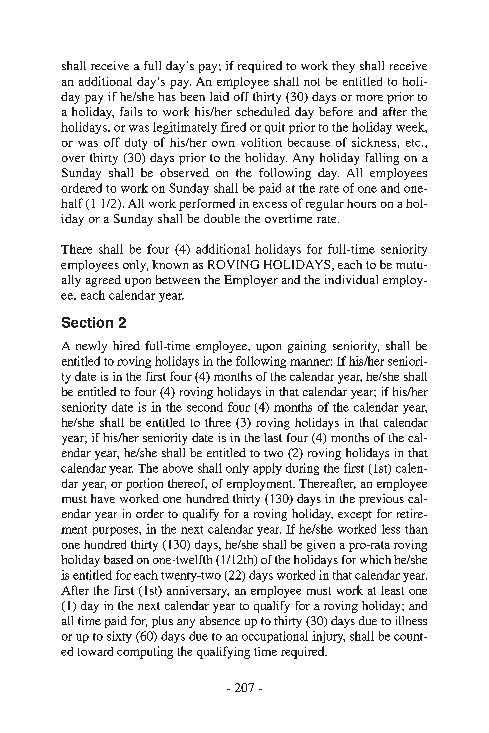 This screenshot has height=733, width=489. I want to click on scheduled, so click(263, 111).
